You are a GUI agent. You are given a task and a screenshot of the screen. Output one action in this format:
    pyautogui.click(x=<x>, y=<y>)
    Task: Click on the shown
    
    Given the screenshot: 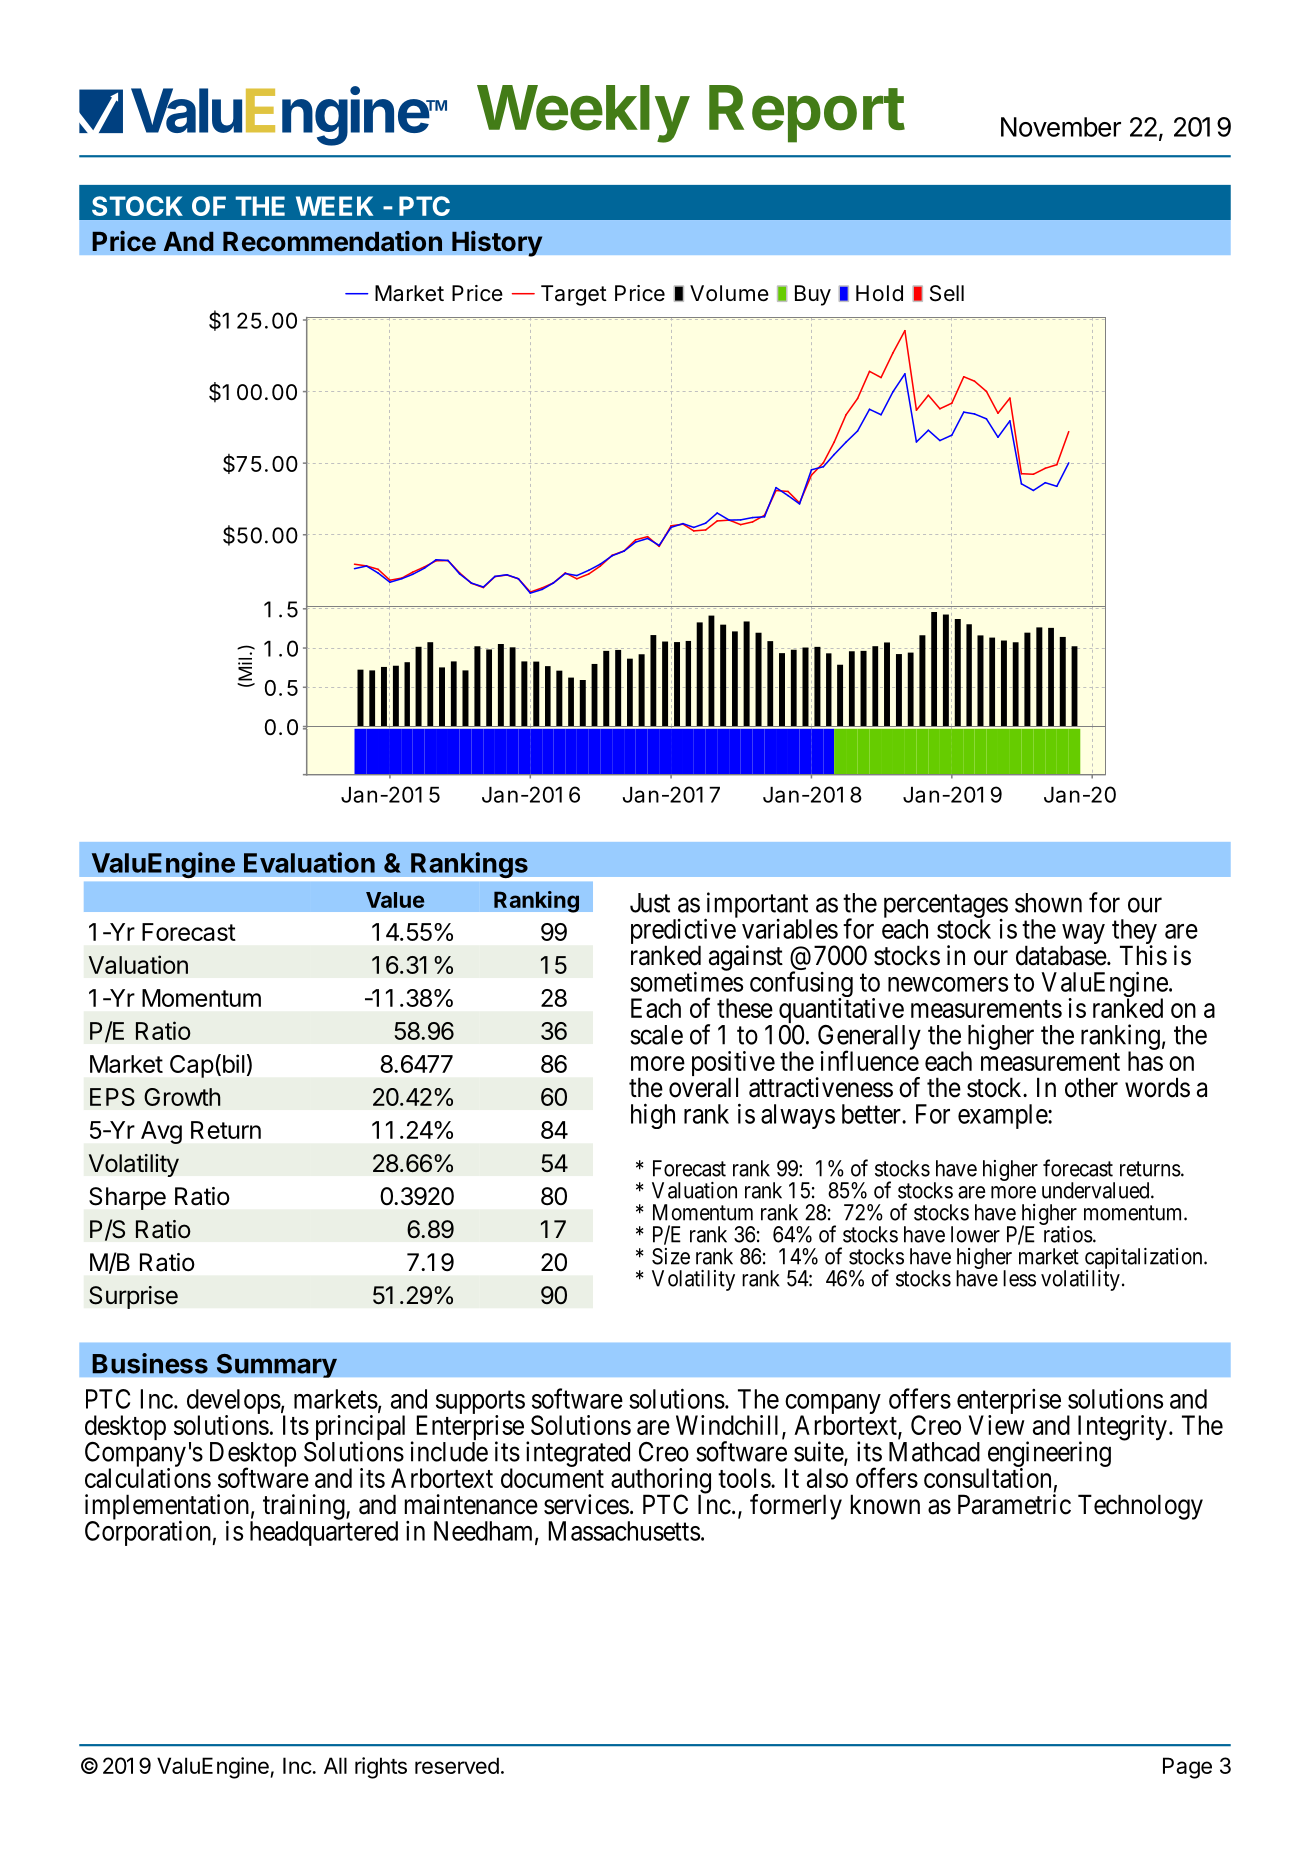 What is the action you would take?
    pyautogui.click(x=1048, y=903)
